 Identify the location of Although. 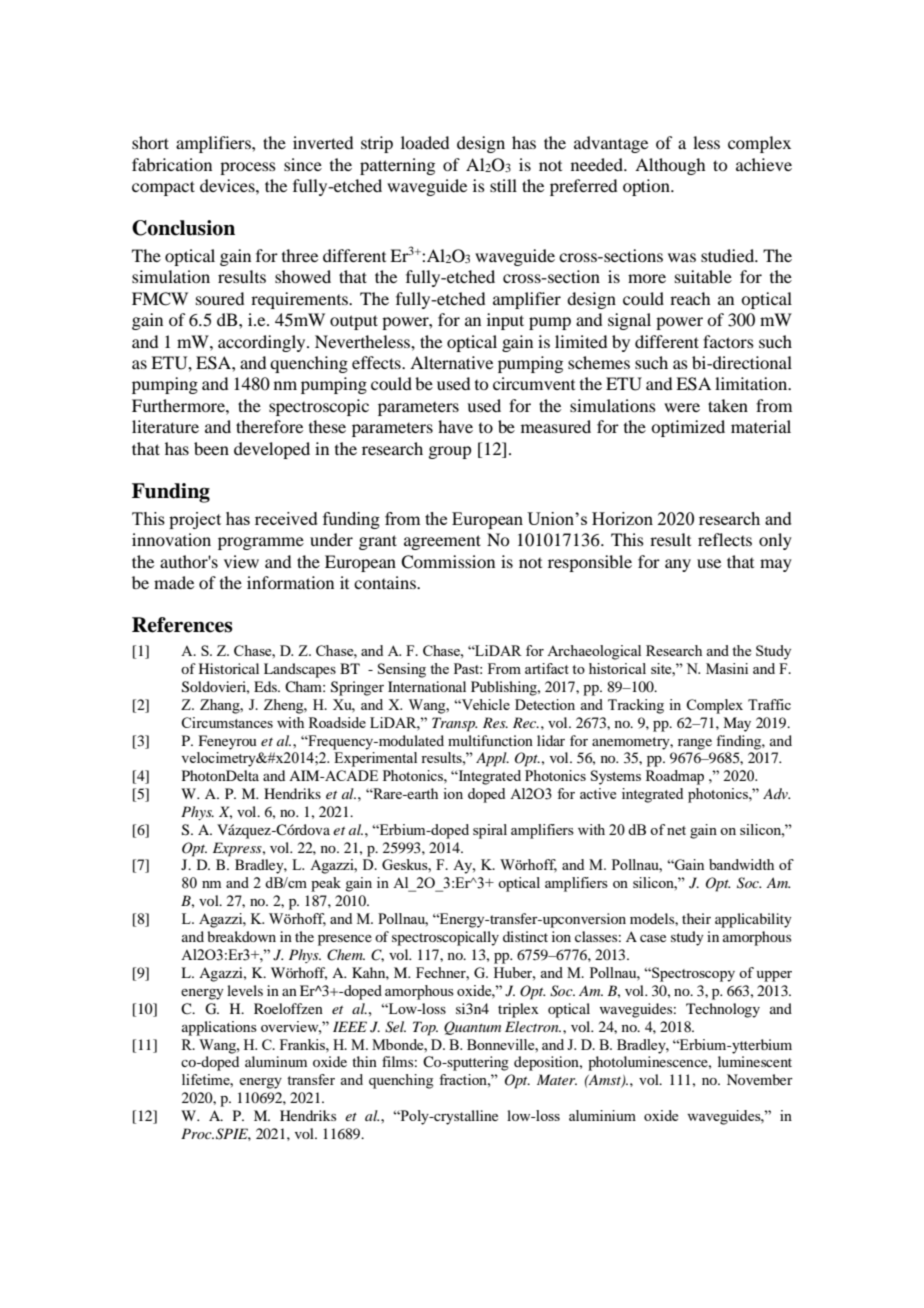
(670, 166).
